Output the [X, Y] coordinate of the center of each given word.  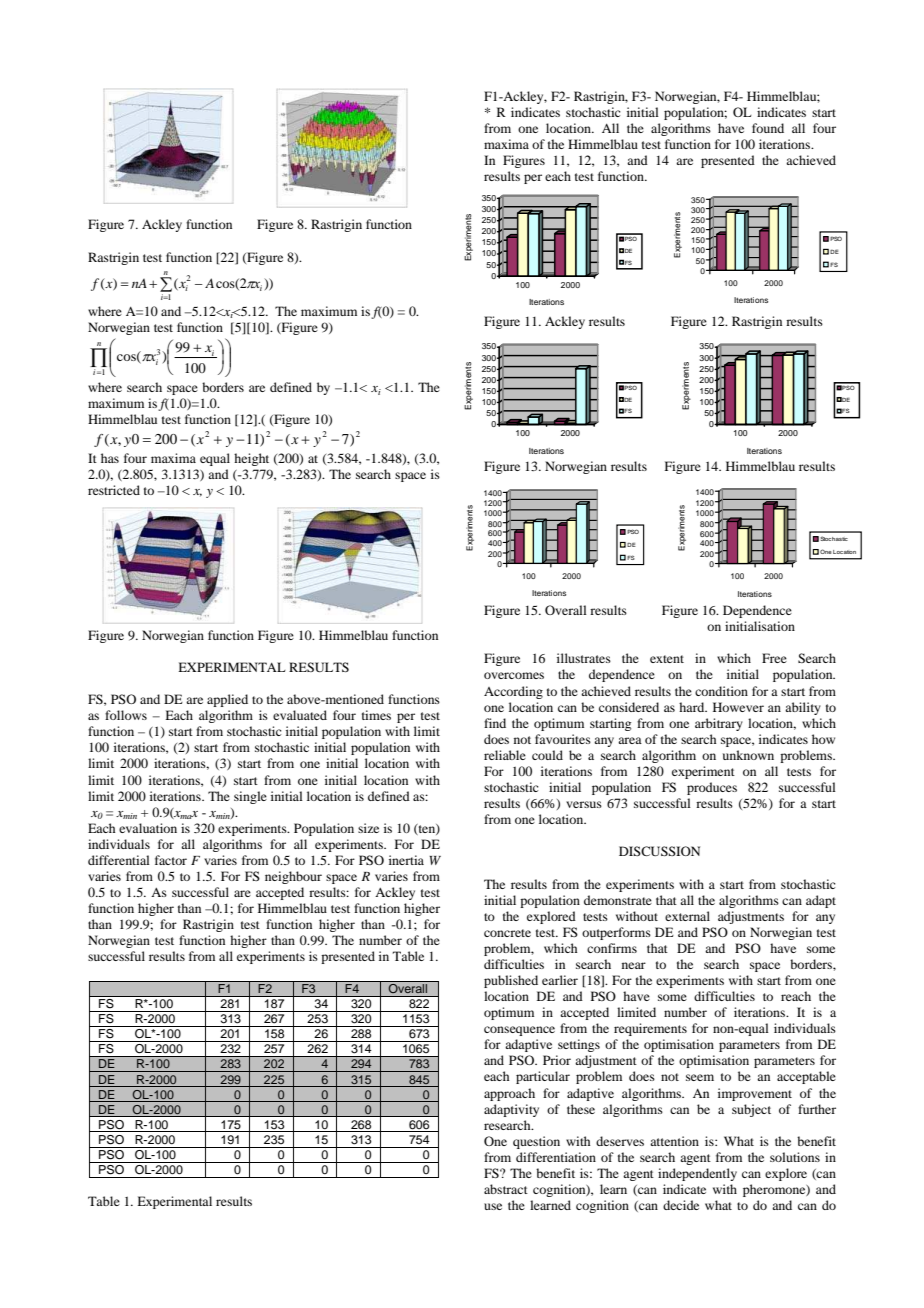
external [687, 916]
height [251, 459]
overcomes [514, 675]
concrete [507, 933]
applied [227, 700]
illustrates [584, 658]
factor [171, 860]
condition [721, 691]
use [493, 1206]
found [768, 128]
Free [774, 658]
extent [667, 659]
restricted [114, 490]
